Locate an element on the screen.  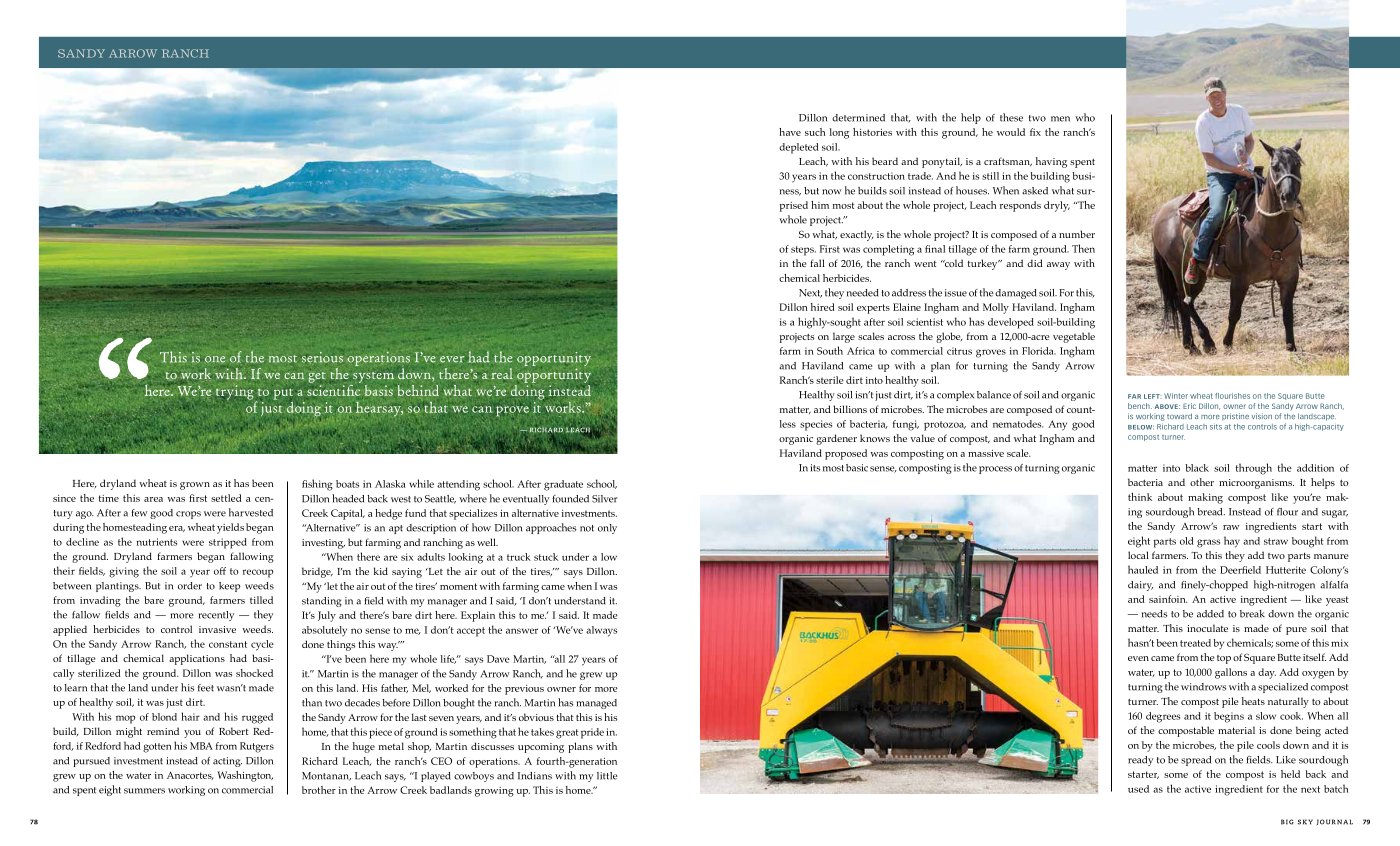
have is located at coordinates (790, 132).
